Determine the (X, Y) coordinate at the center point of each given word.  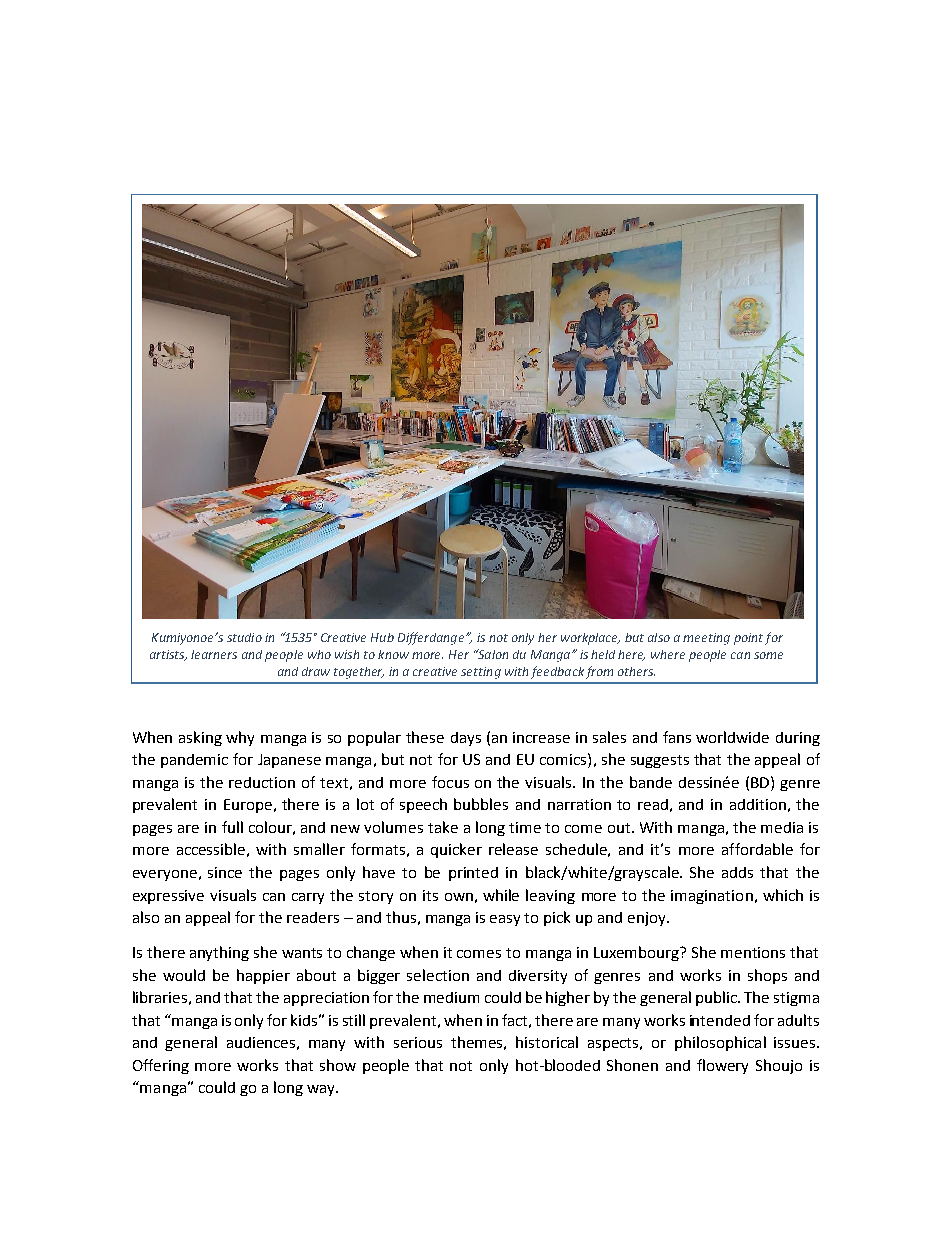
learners (214, 654)
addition (758, 804)
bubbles (481, 804)
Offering (161, 1066)
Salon (492, 654)
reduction (262, 782)
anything (219, 953)
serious (418, 1042)
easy (505, 920)
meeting (706, 639)
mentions (753, 952)
